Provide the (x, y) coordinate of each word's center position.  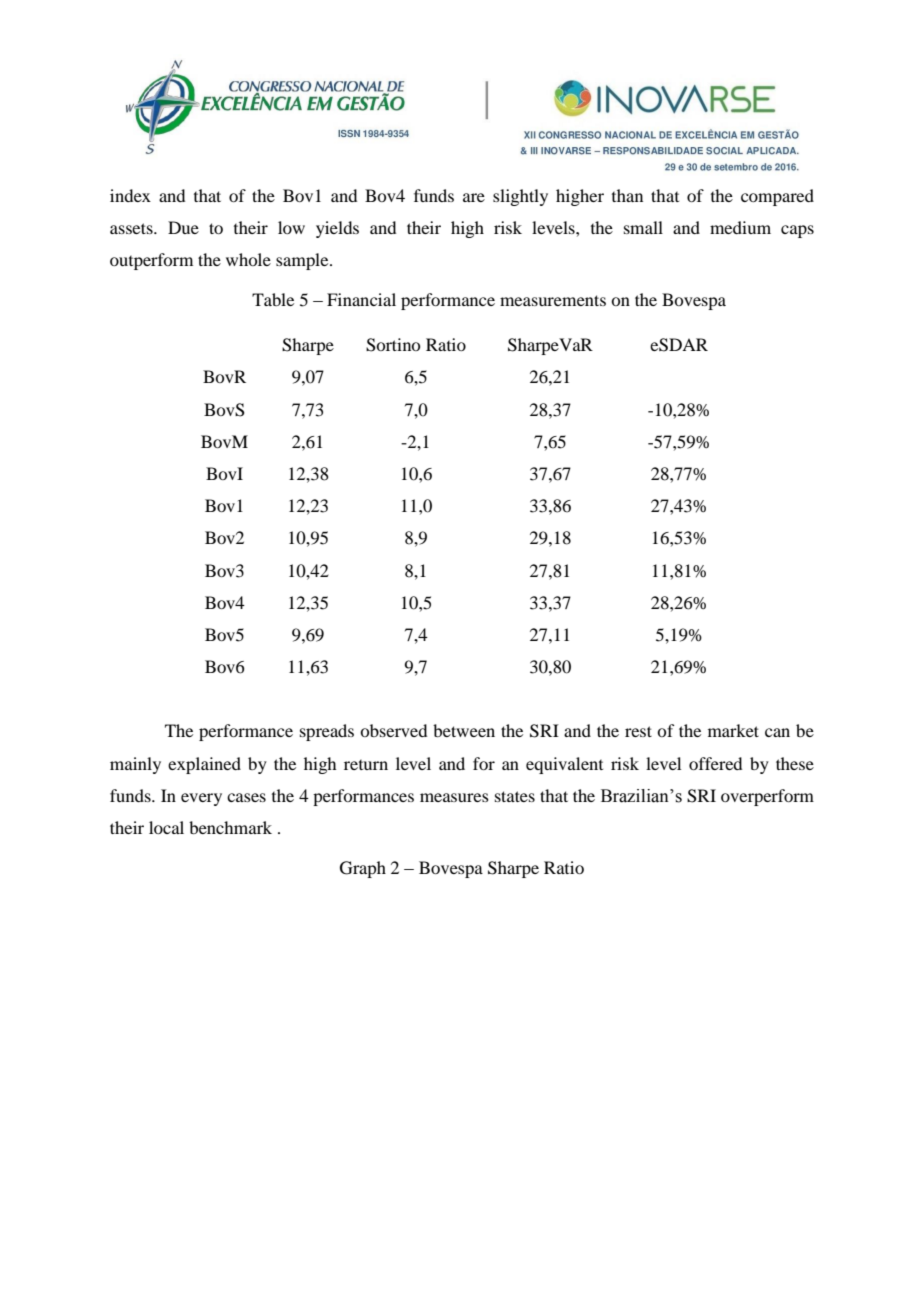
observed (393, 730)
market (733, 730)
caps (797, 231)
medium (740, 227)
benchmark (230, 827)
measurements (553, 300)
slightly (520, 197)
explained (204, 765)
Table (273, 299)
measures (454, 797)
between (464, 730)
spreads (327, 732)
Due (183, 227)
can (777, 732)
